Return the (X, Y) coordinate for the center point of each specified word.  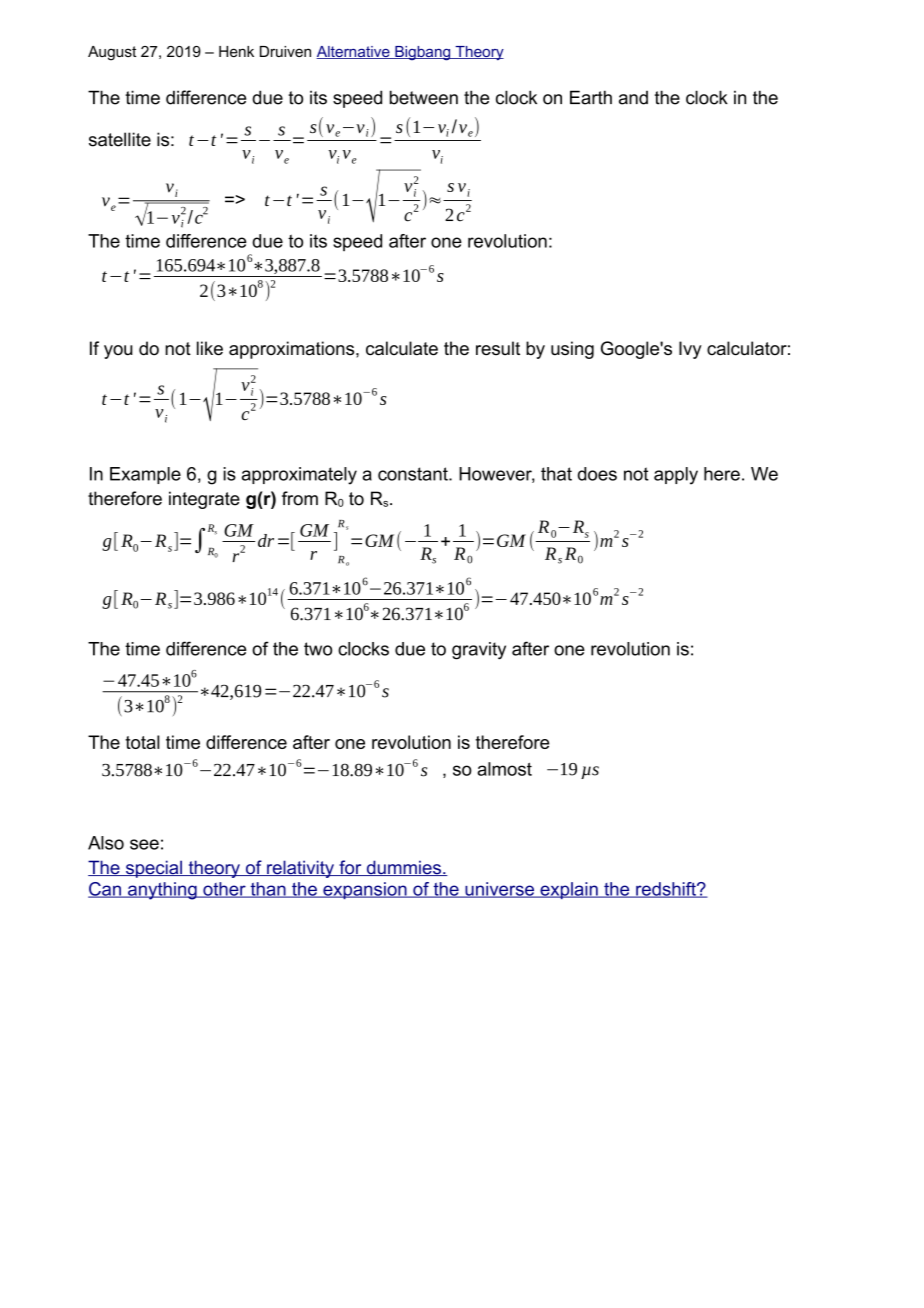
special (153, 869)
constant (414, 474)
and (633, 98)
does (597, 474)
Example (145, 475)
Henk (236, 51)
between (424, 97)
